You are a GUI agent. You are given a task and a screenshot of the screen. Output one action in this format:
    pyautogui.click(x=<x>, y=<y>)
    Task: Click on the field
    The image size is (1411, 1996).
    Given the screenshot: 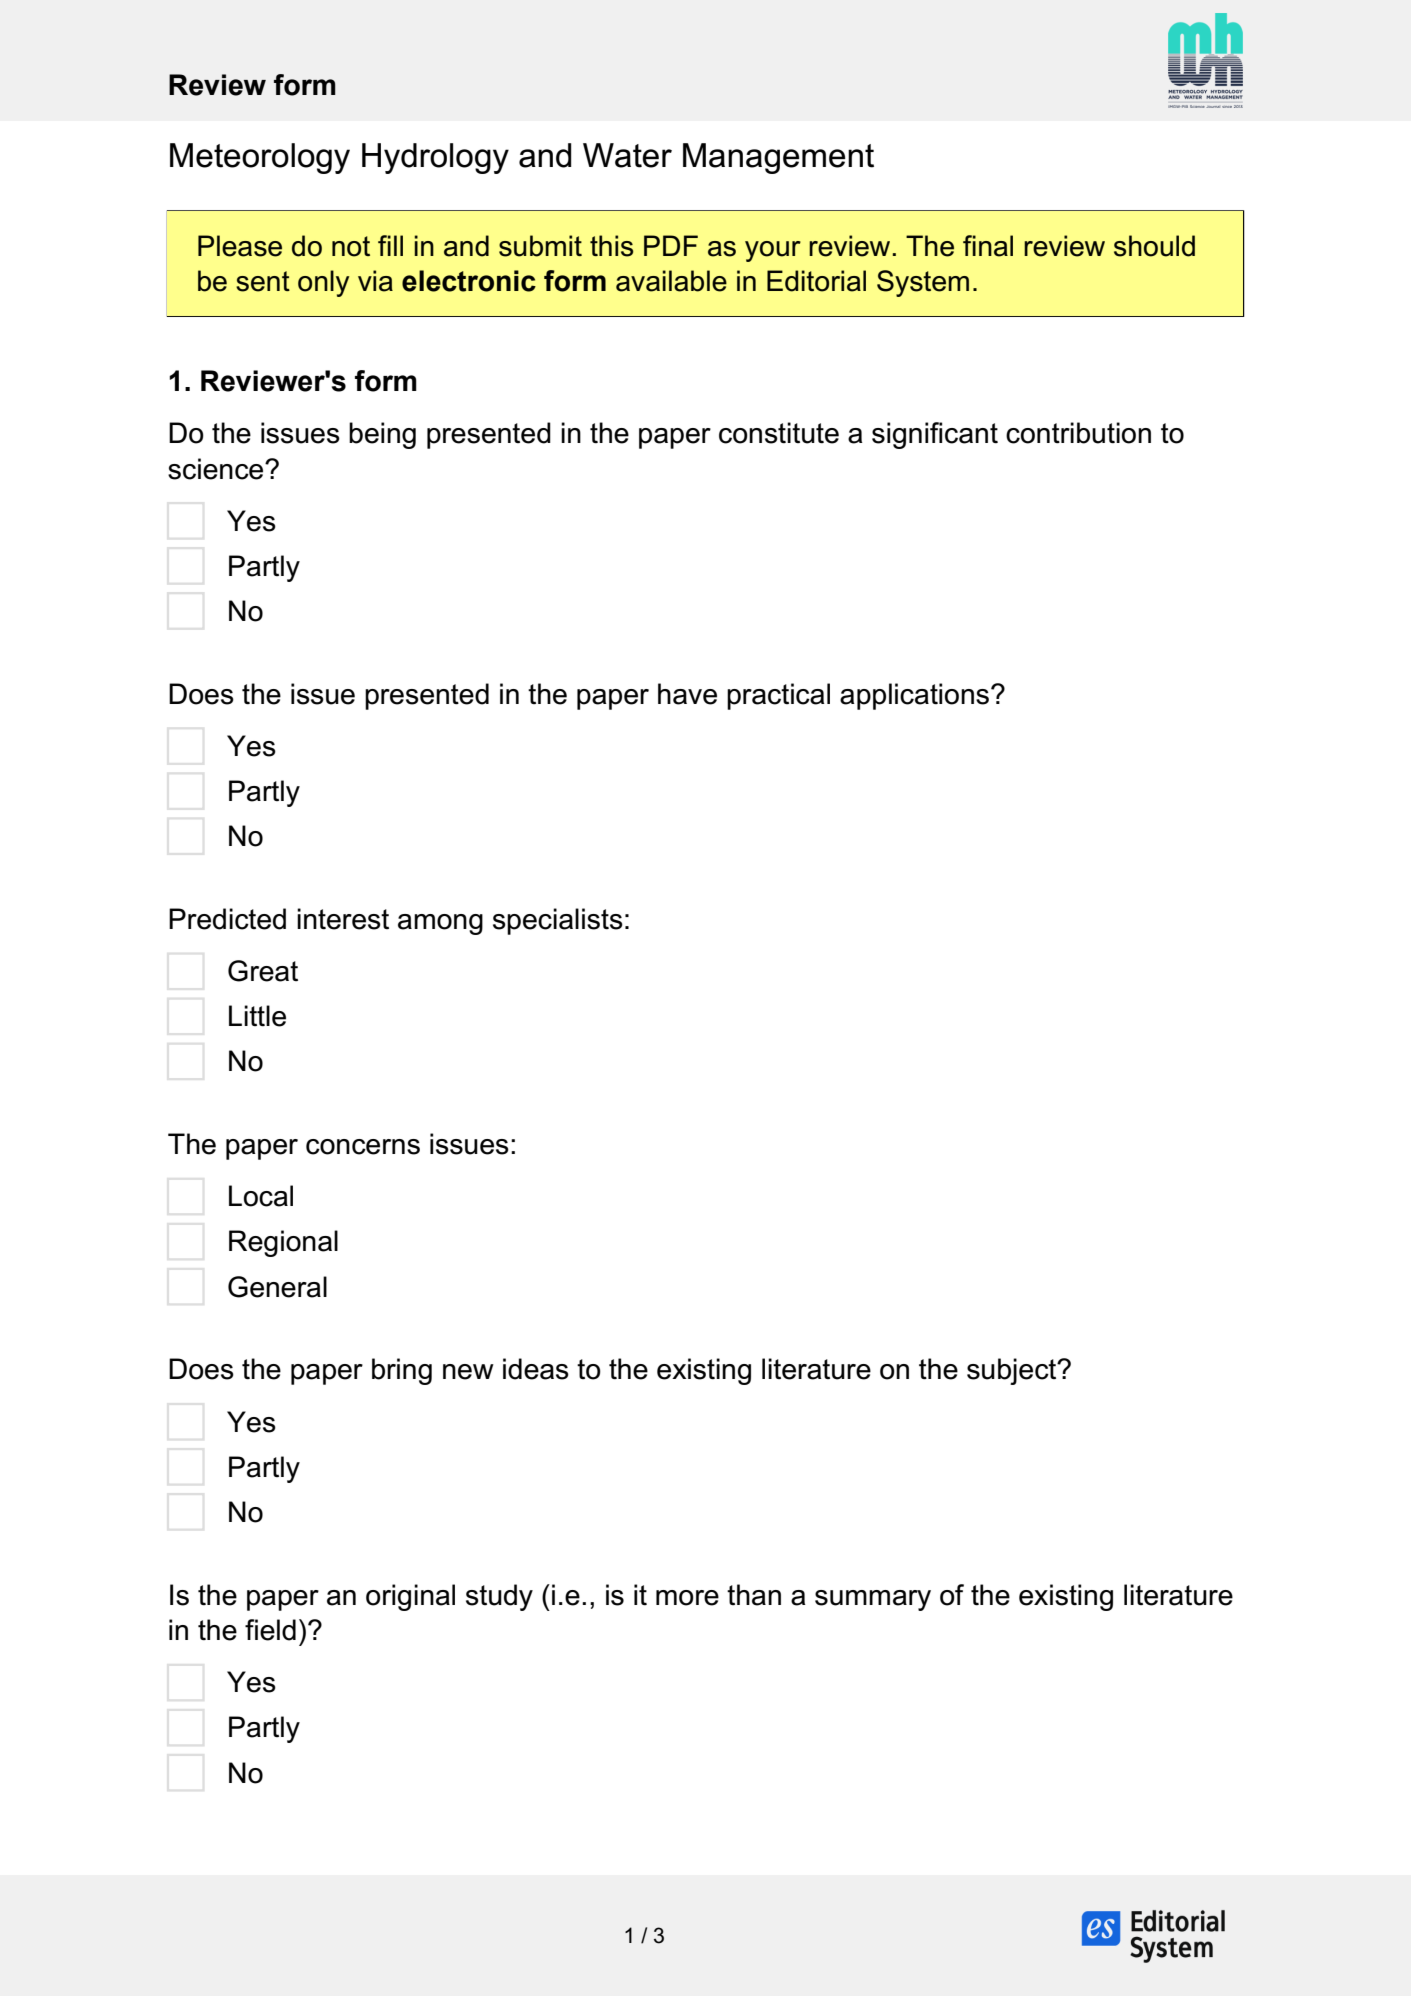 What is the action you would take?
    pyautogui.click(x=270, y=1630)
